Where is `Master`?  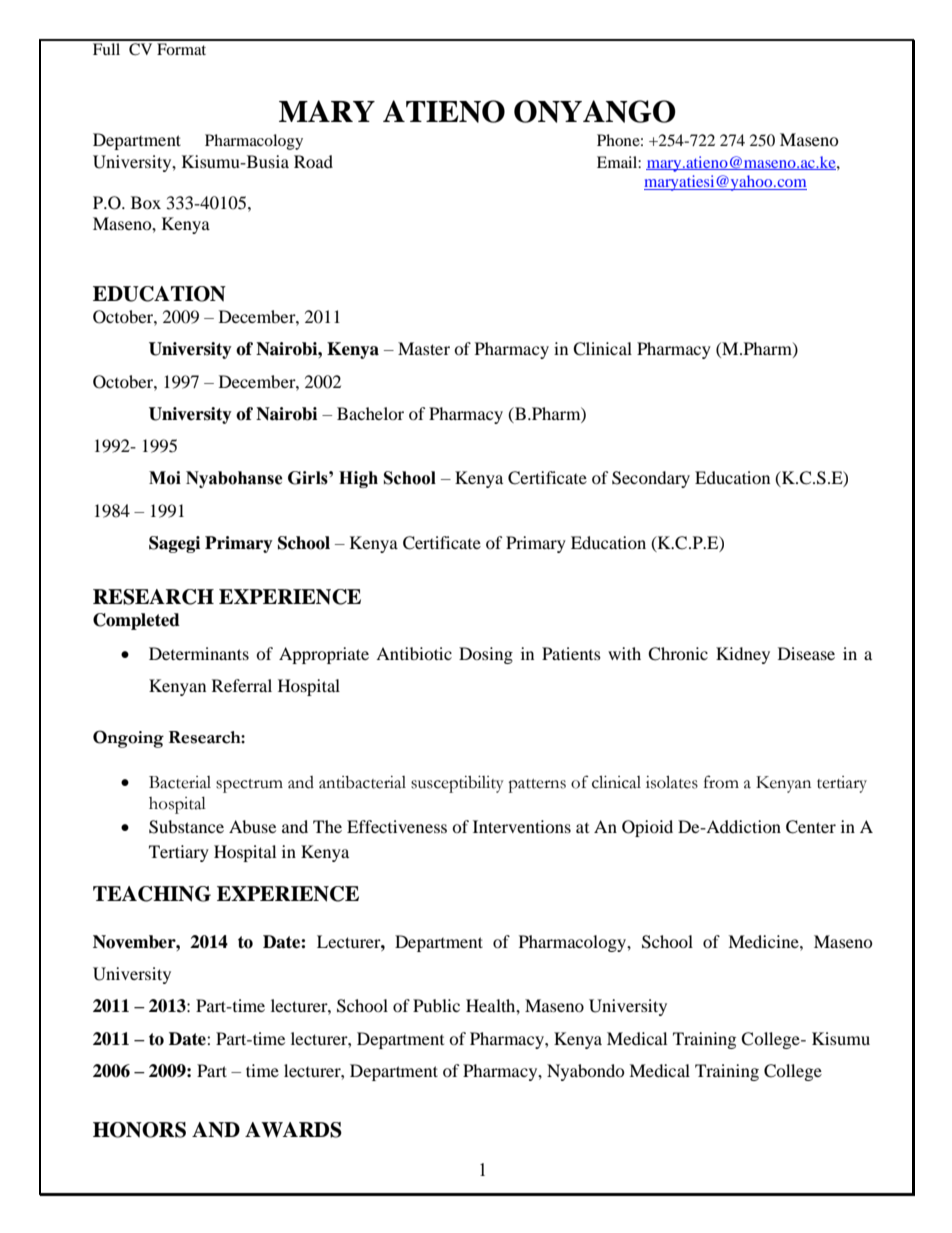 Master is located at coordinates (424, 348).
